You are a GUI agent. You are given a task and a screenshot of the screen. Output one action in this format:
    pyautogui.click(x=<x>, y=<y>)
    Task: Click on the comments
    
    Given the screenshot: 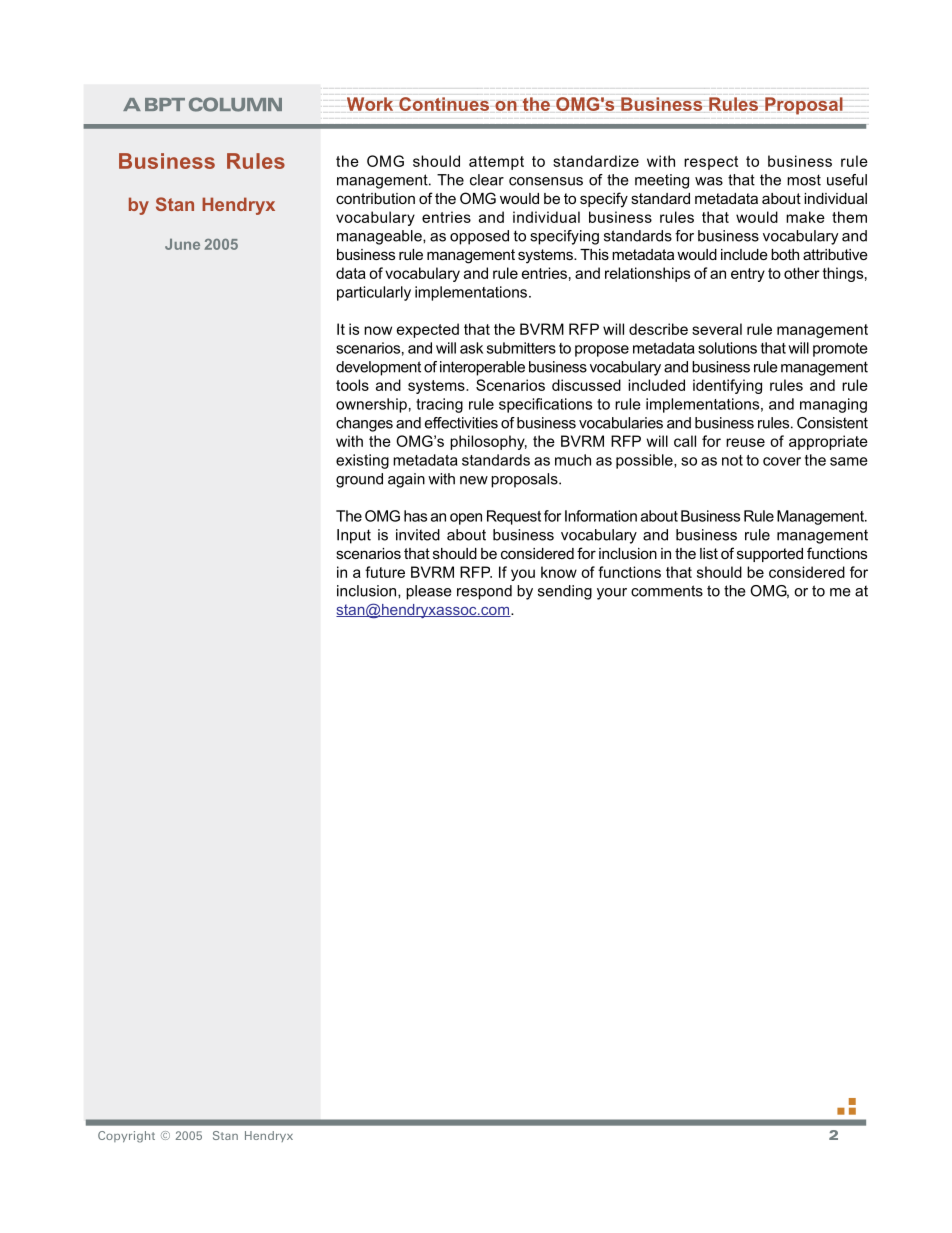 What is the action you would take?
    pyautogui.click(x=667, y=591)
